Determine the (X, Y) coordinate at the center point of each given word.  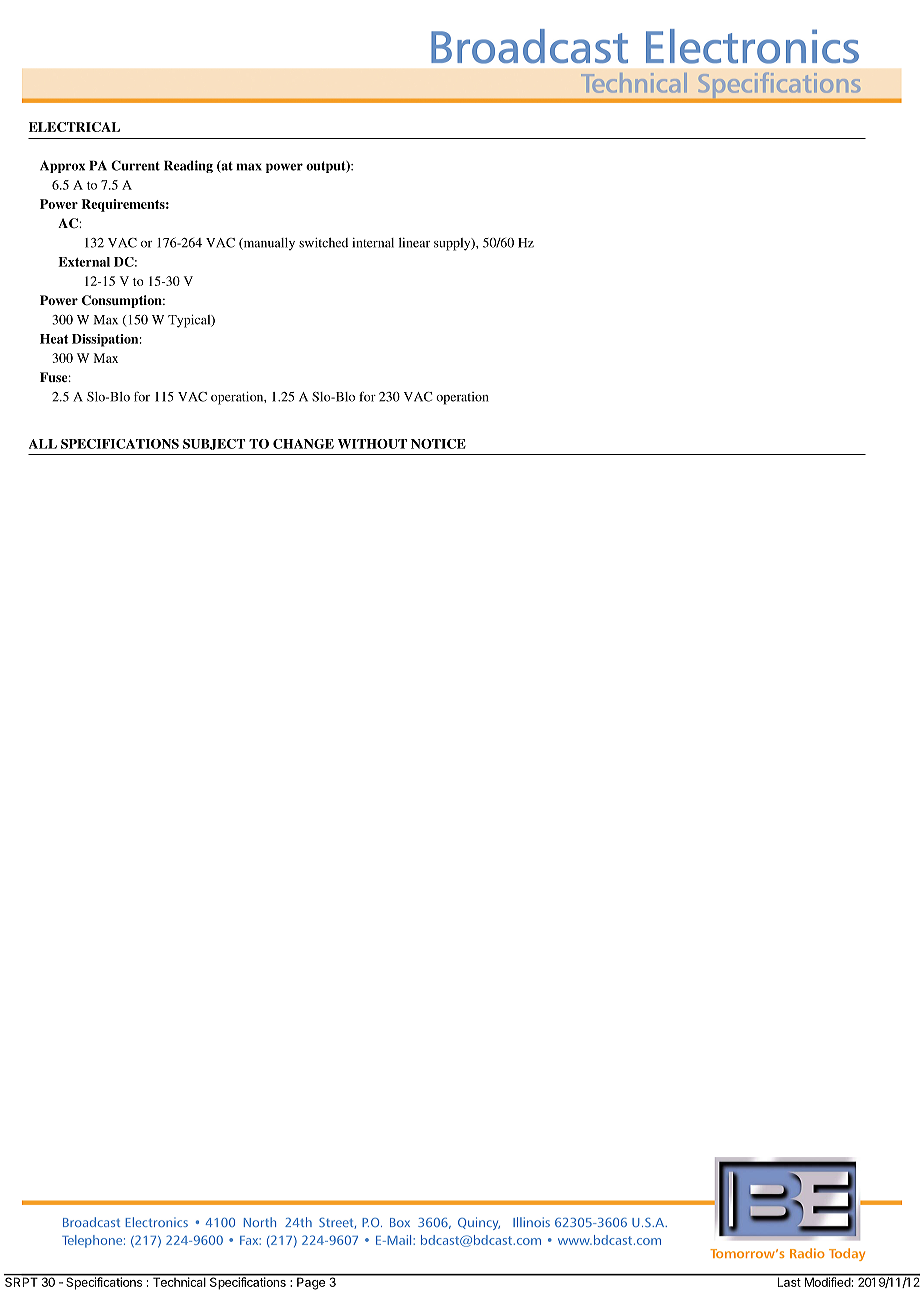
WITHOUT (372, 444)
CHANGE (303, 444)
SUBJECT (214, 444)
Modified (827, 1281)
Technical (179, 1281)
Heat (54, 339)
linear (414, 243)
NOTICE (438, 444)
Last (788, 1281)
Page (311, 1282)
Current (135, 165)
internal (373, 243)
